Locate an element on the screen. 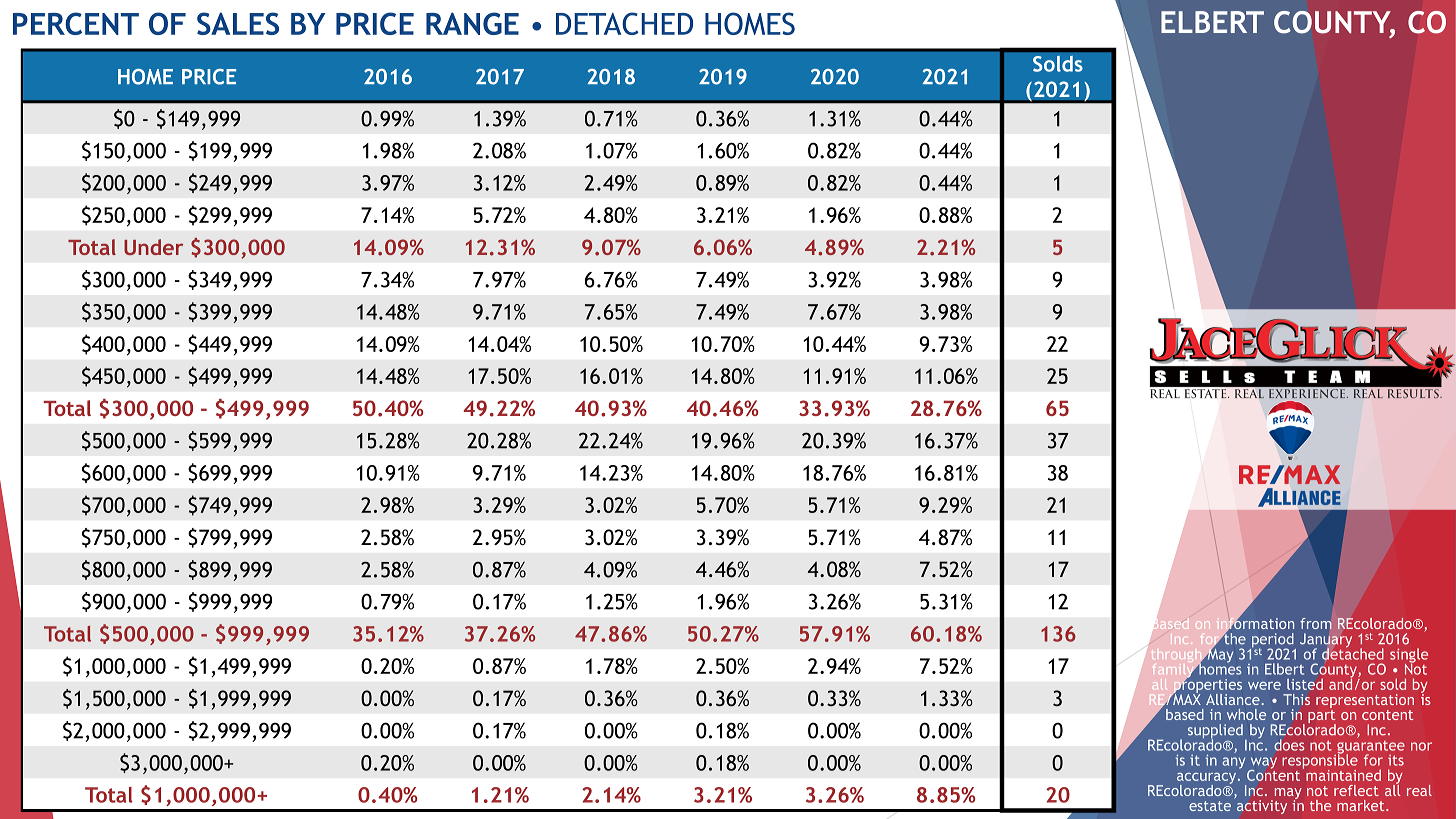 The image size is (1456, 819). SALES is located at coordinates (238, 23).
